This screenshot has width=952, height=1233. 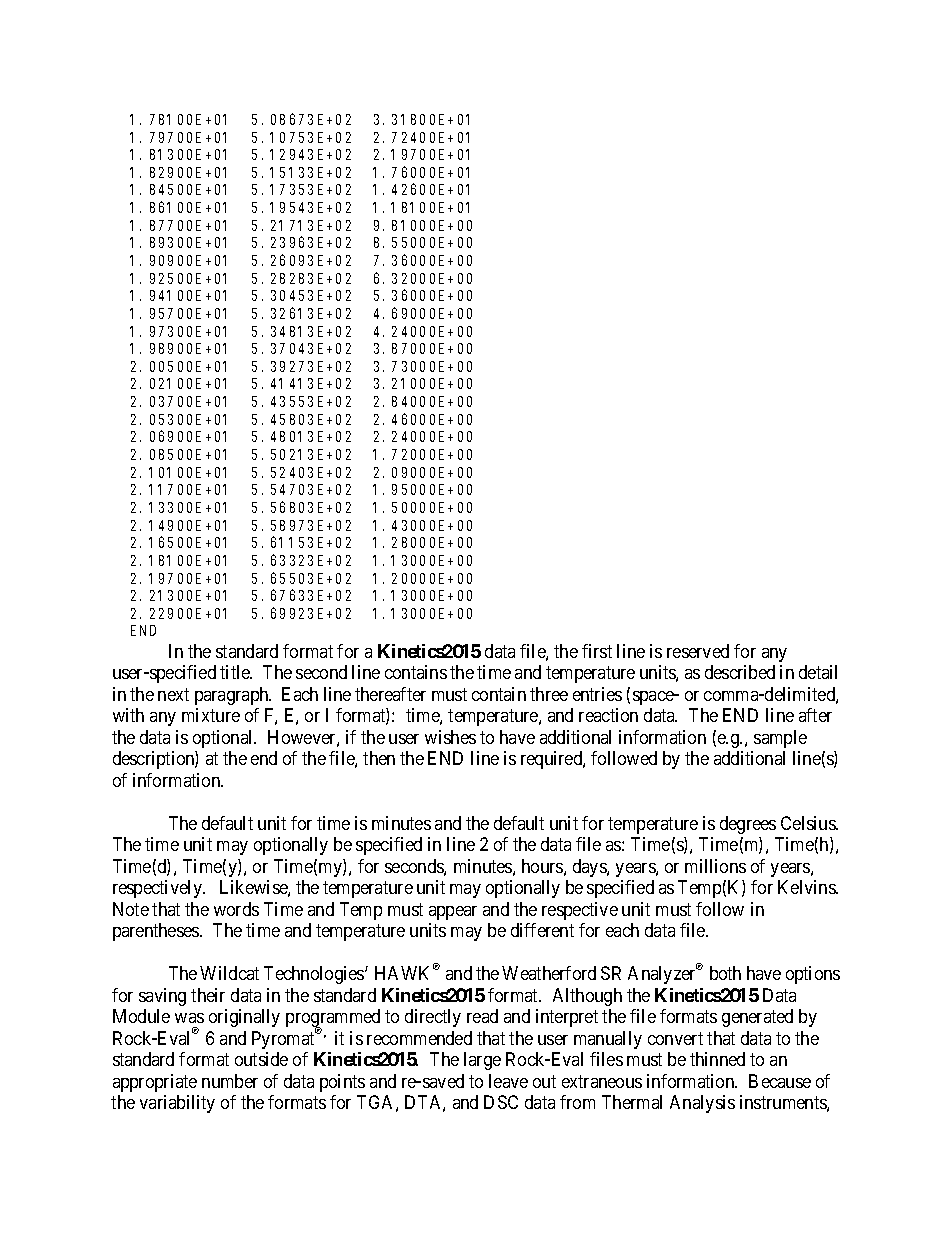 What do you see at coordinates (542, 930) in the screenshot?
I see `different` at bounding box center [542, 930].
